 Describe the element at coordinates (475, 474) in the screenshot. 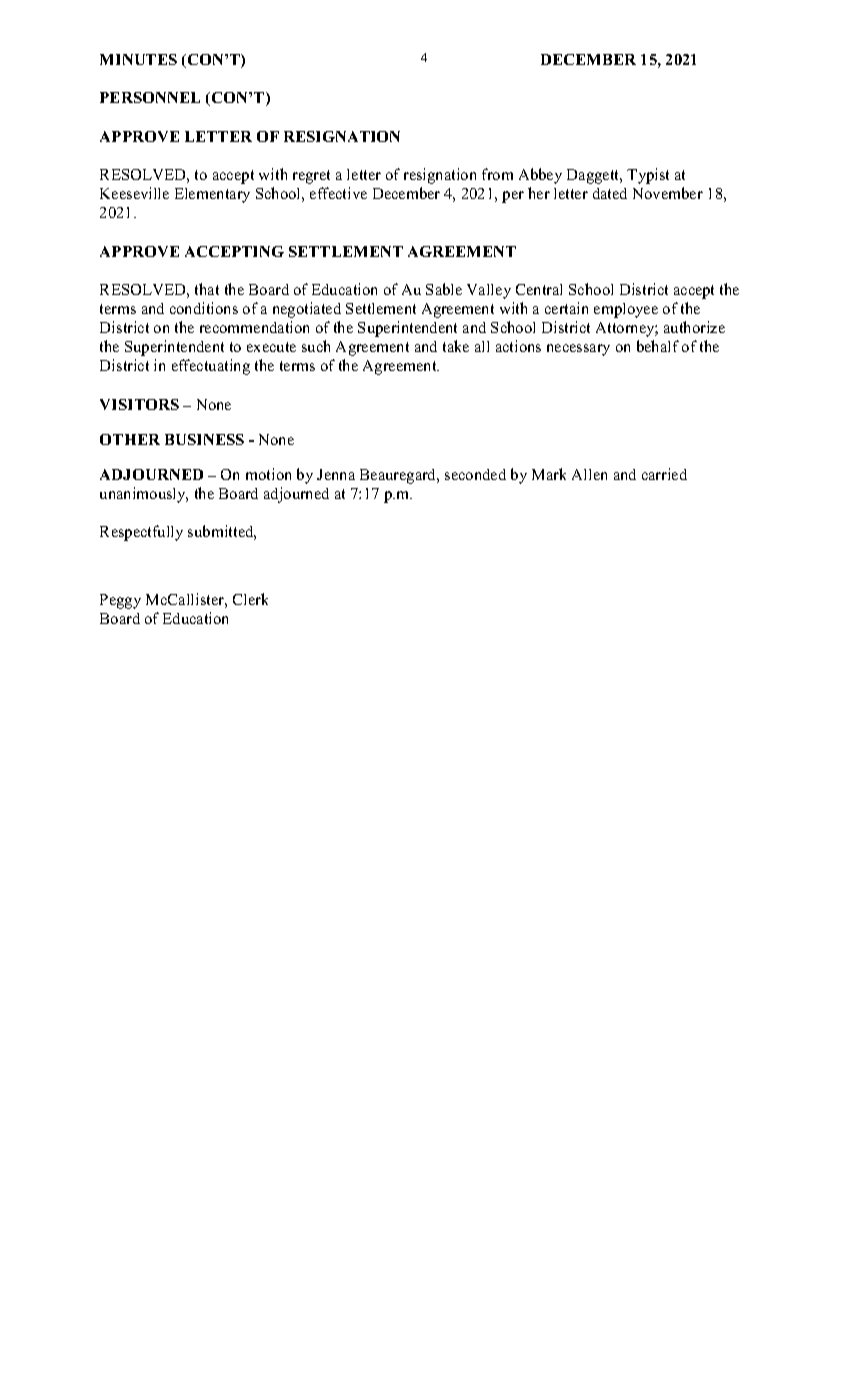

I see `seconded` at that location.
